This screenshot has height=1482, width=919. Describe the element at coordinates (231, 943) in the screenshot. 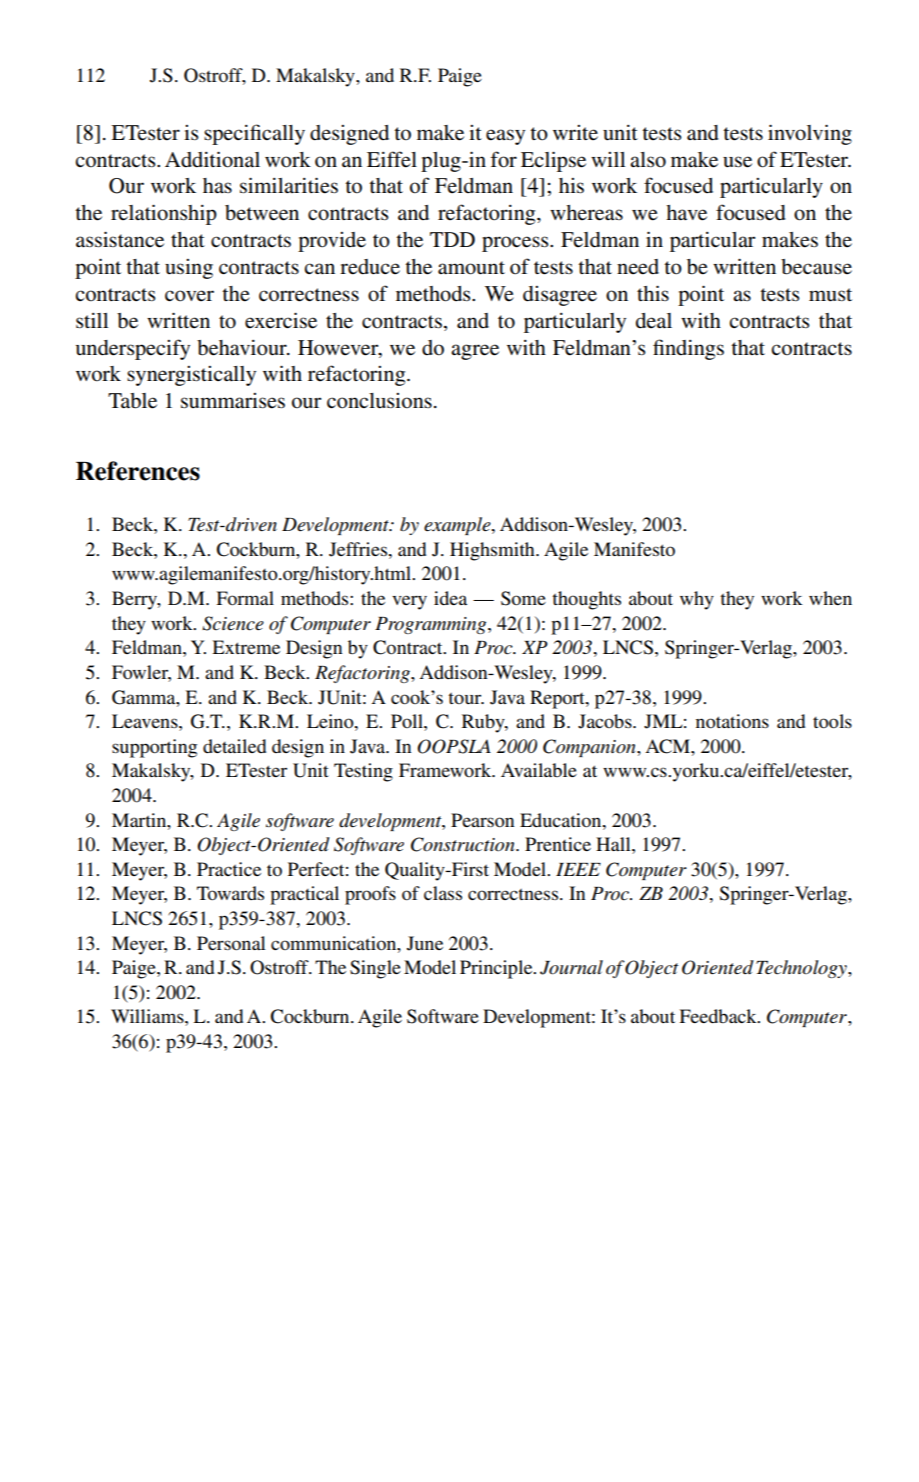

I see `Personal` at that location.
